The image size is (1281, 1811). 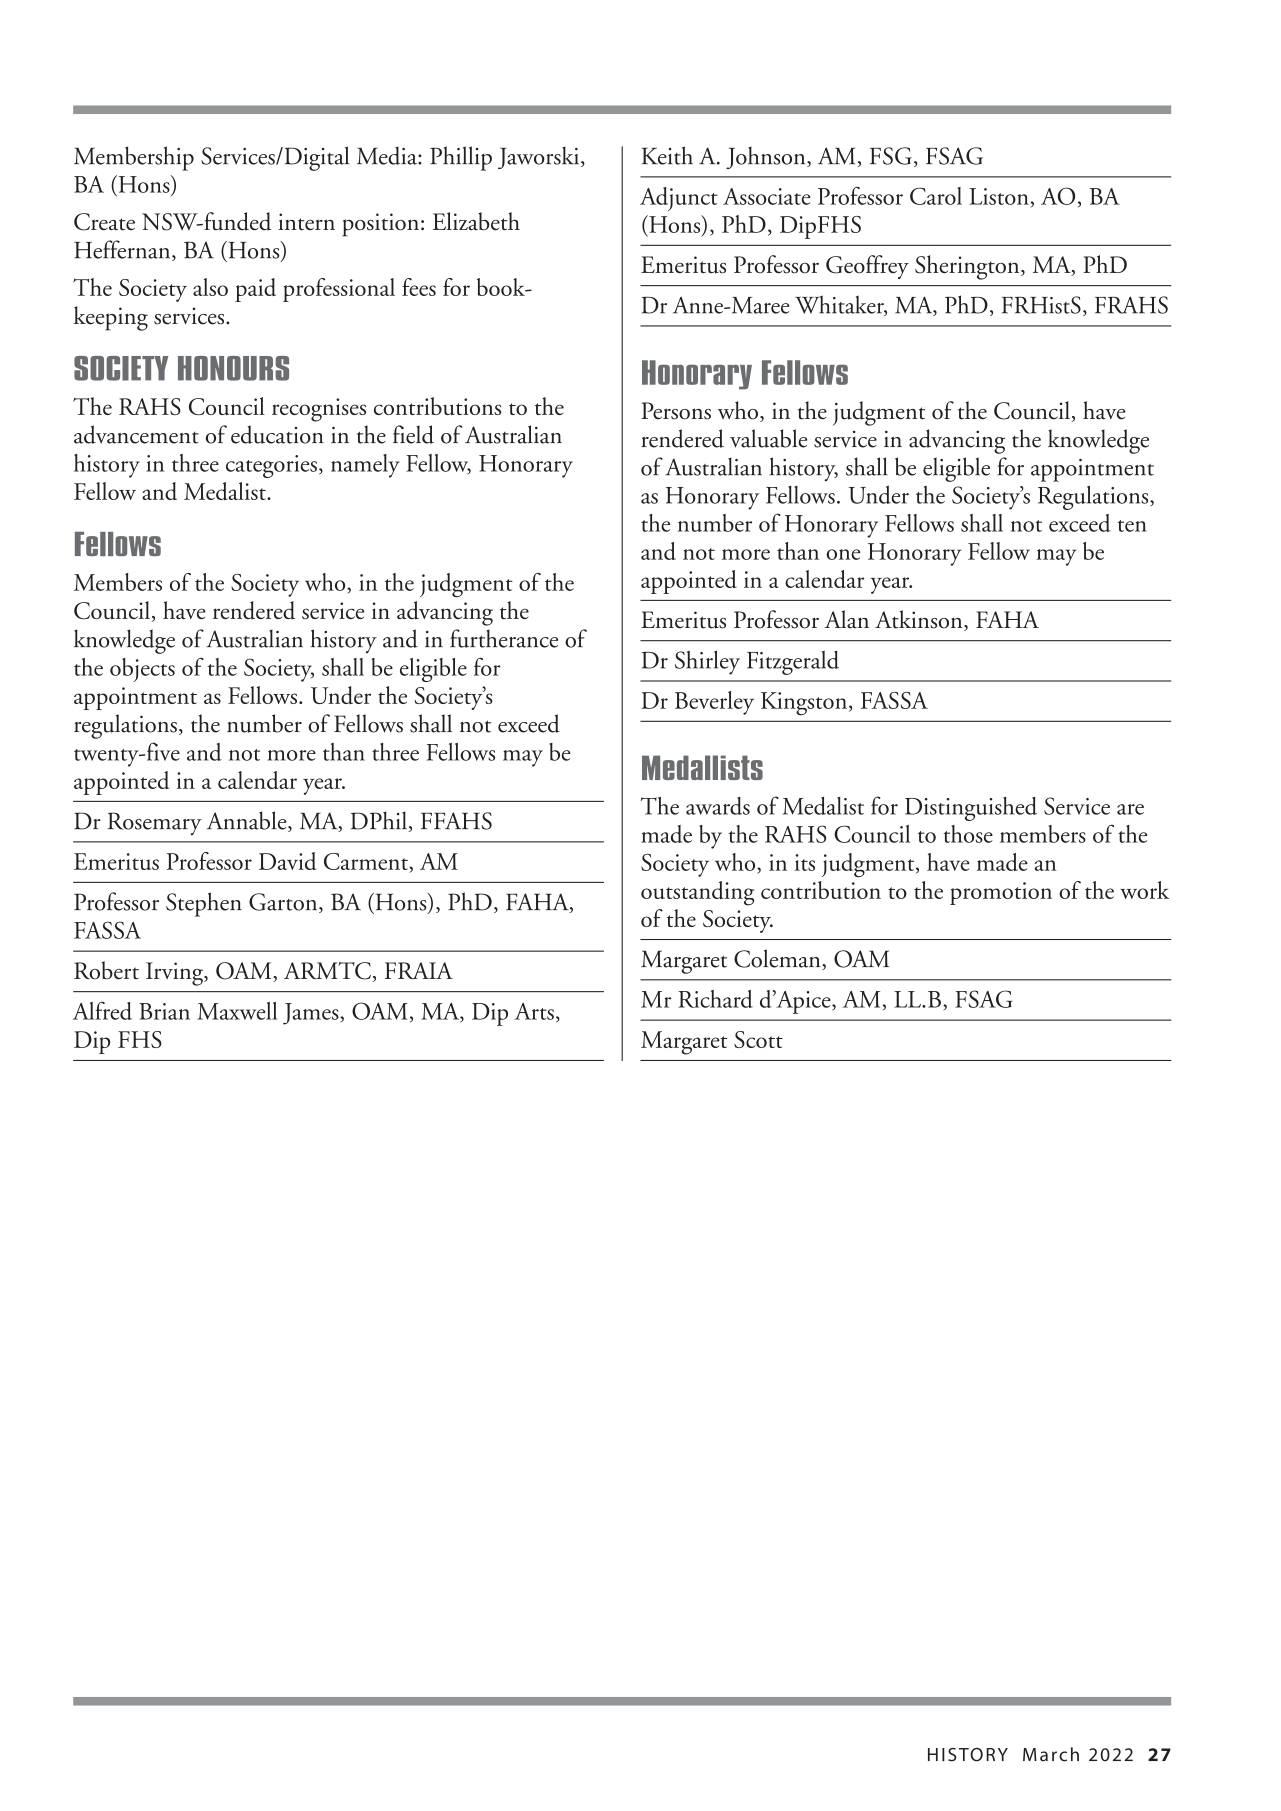 I want to click on objects, so click(x=142, y=670).
